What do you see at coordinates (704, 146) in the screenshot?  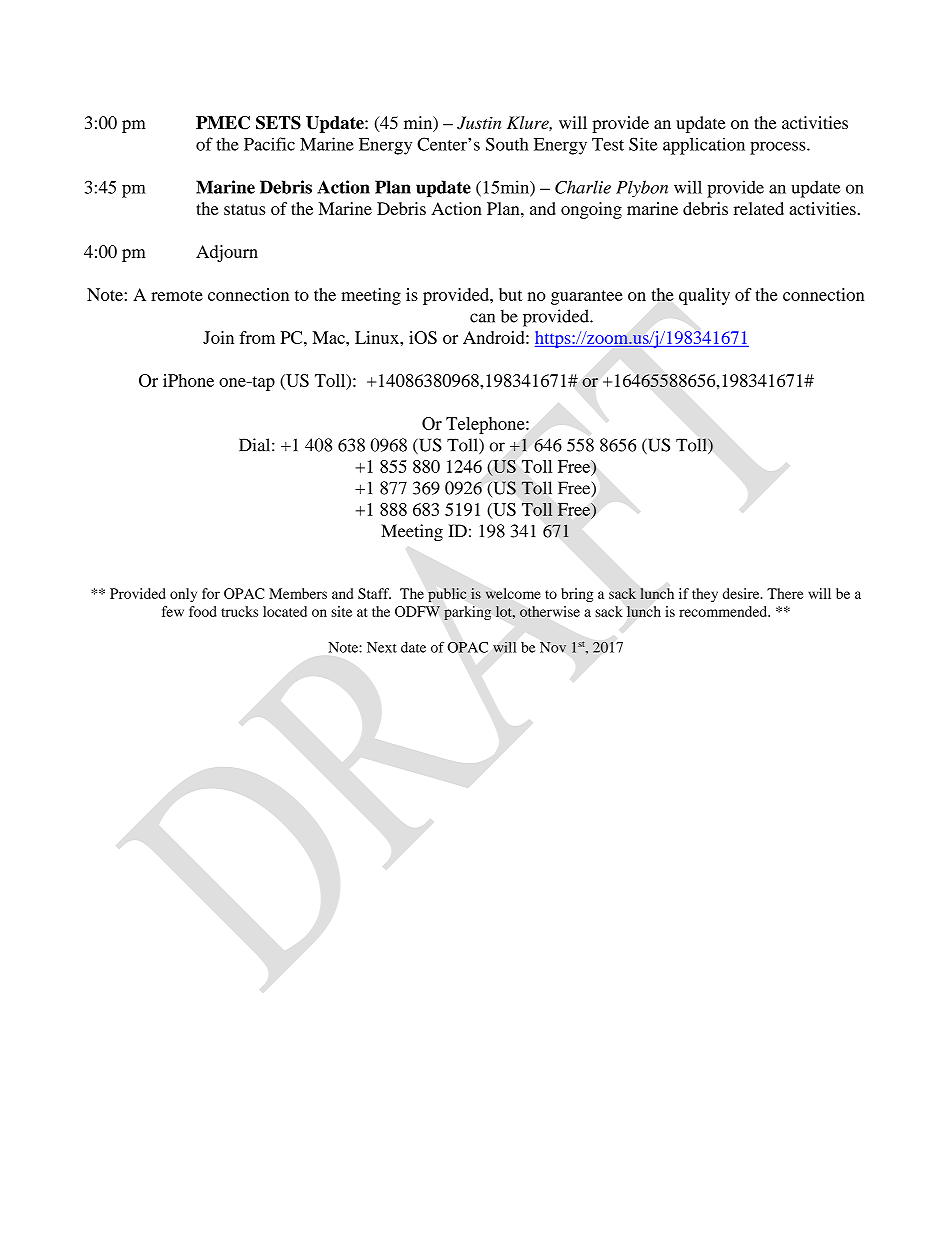 I see `application` at bounding box center [704, 146].
